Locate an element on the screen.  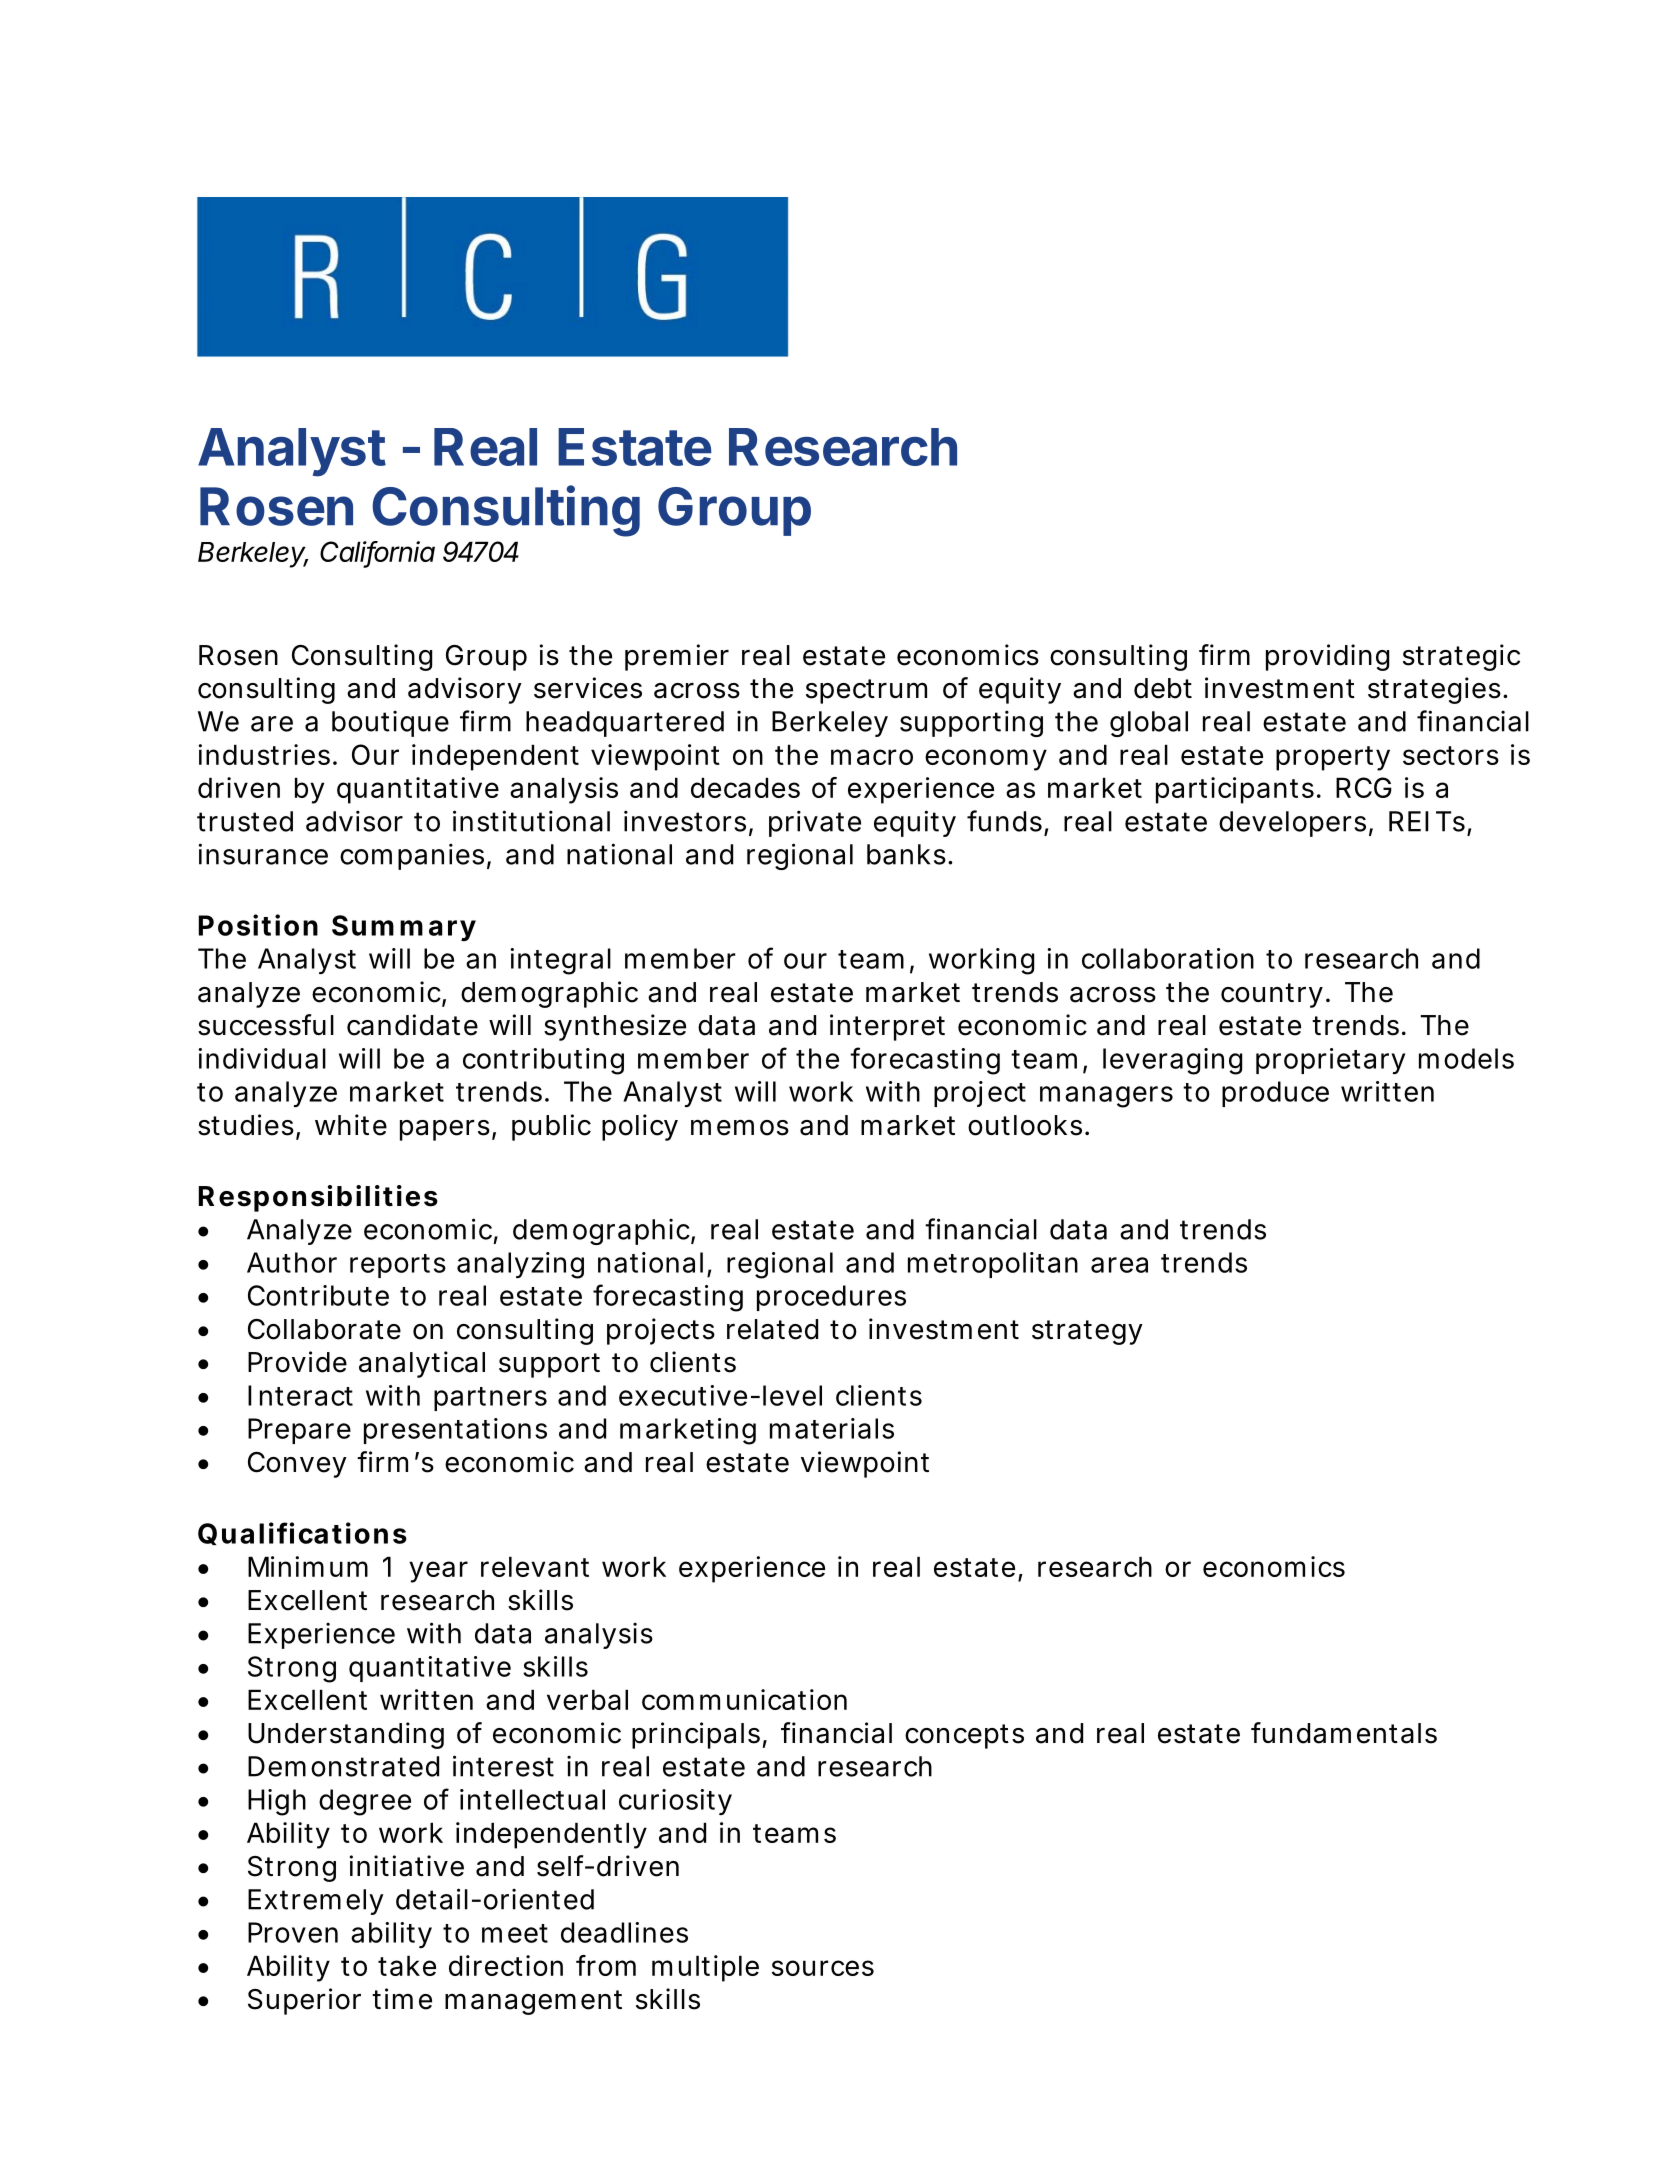
California is located at coordinates (377, 553).
